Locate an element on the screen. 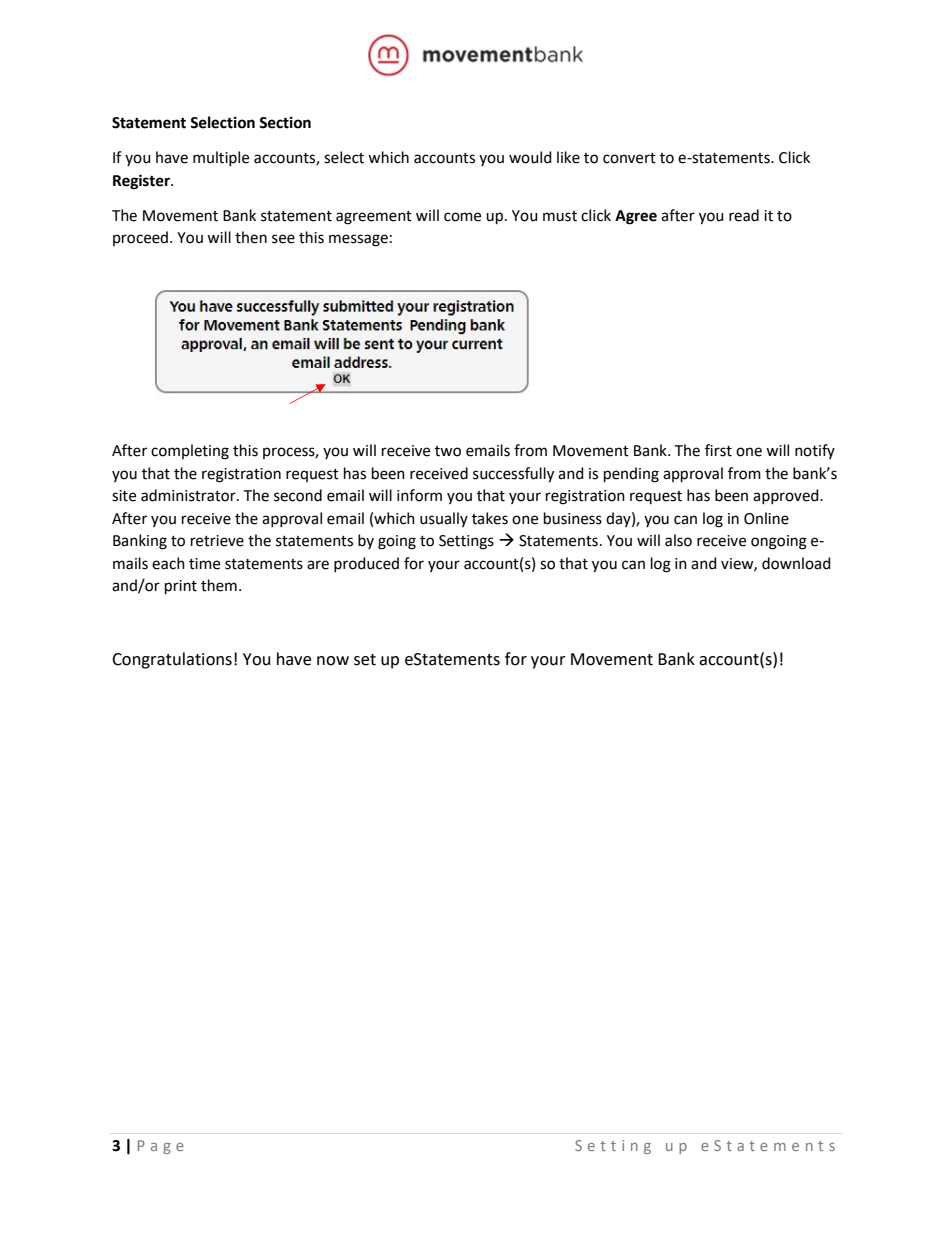 This screenshot has height=1233, width=952. retrieve is located at coordinates (217, 541).
